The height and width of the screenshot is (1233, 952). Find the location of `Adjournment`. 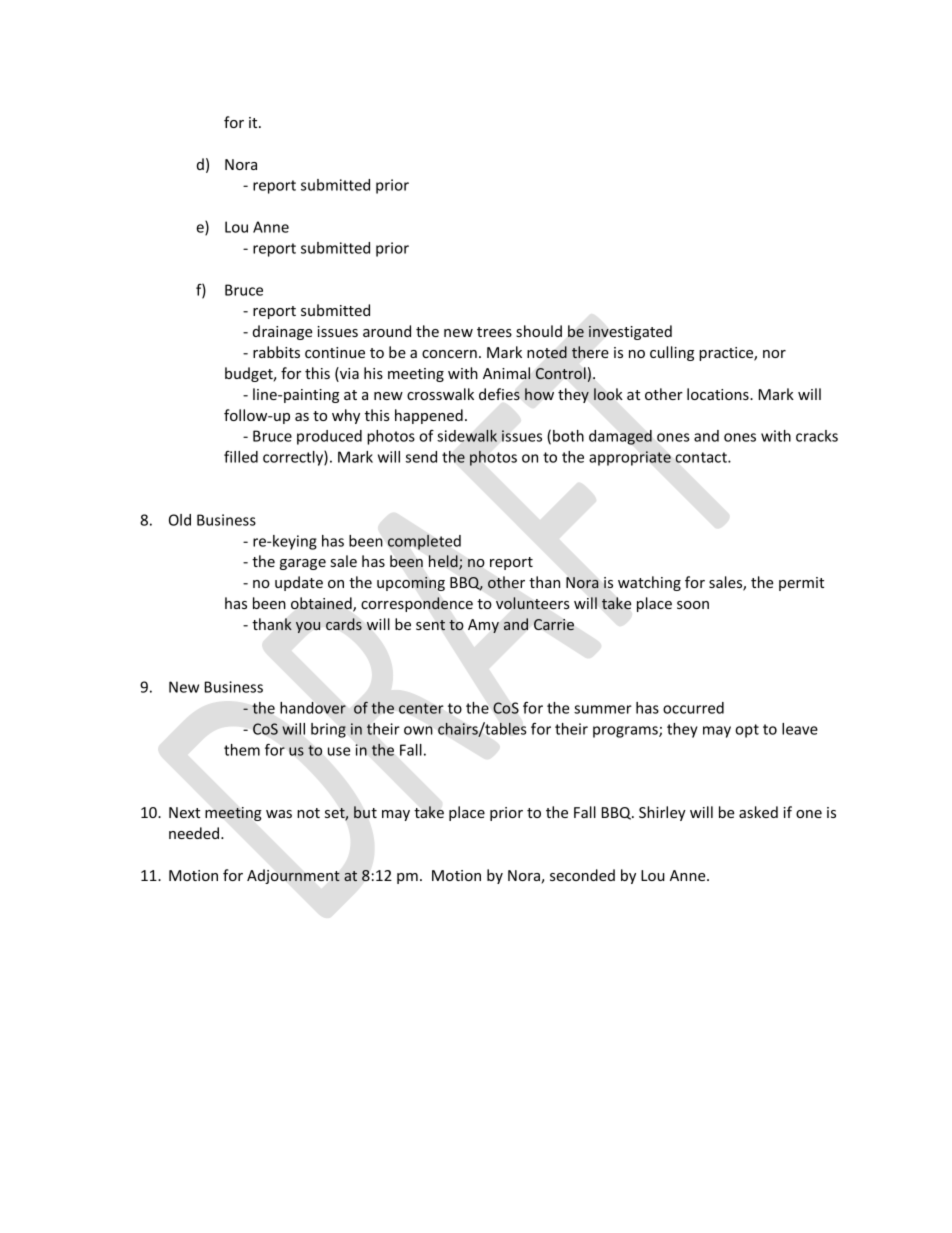

Adjournment is located at coordinates (293, 876).
